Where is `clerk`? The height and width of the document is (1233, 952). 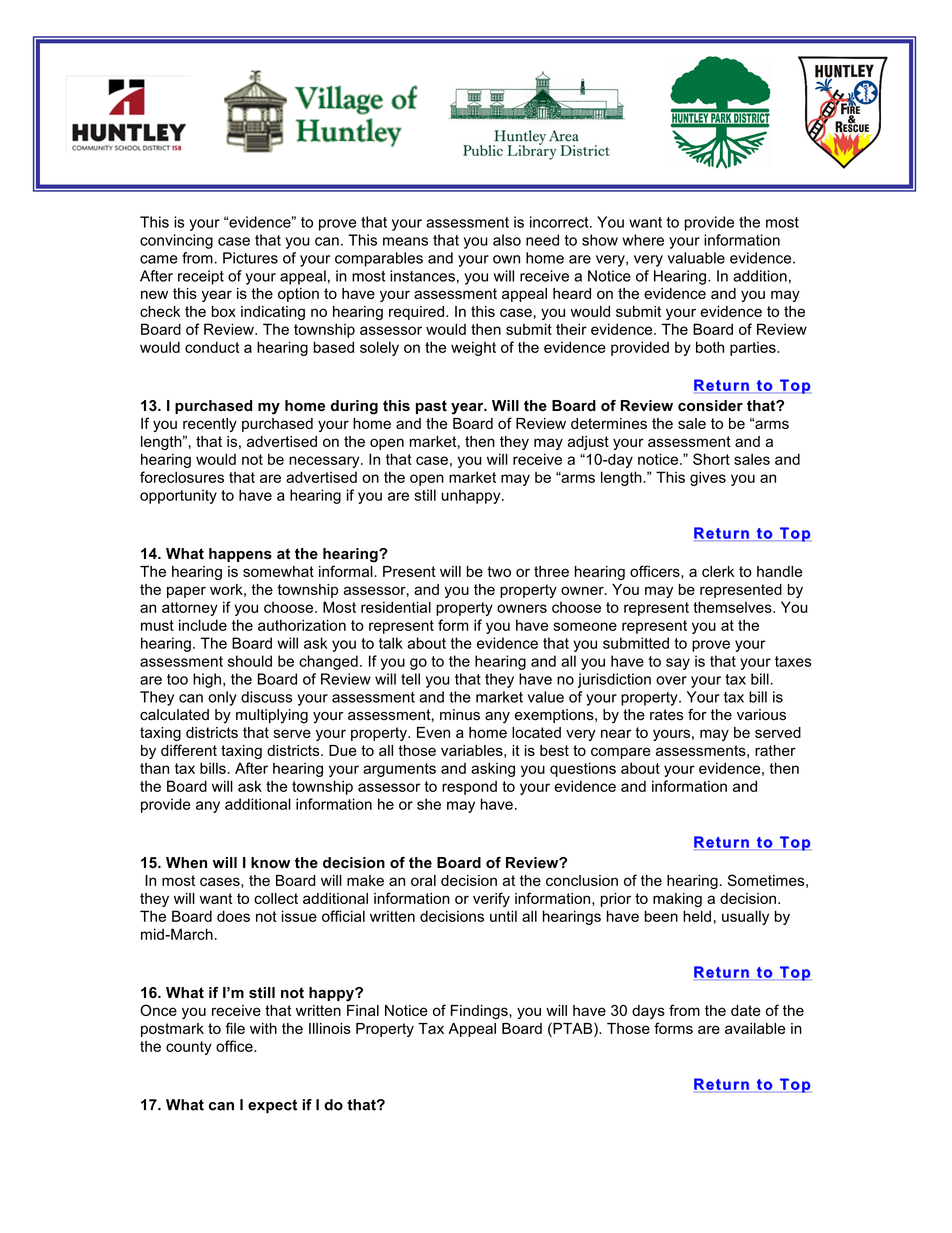 clerk is located at coordinates (718, 571).
